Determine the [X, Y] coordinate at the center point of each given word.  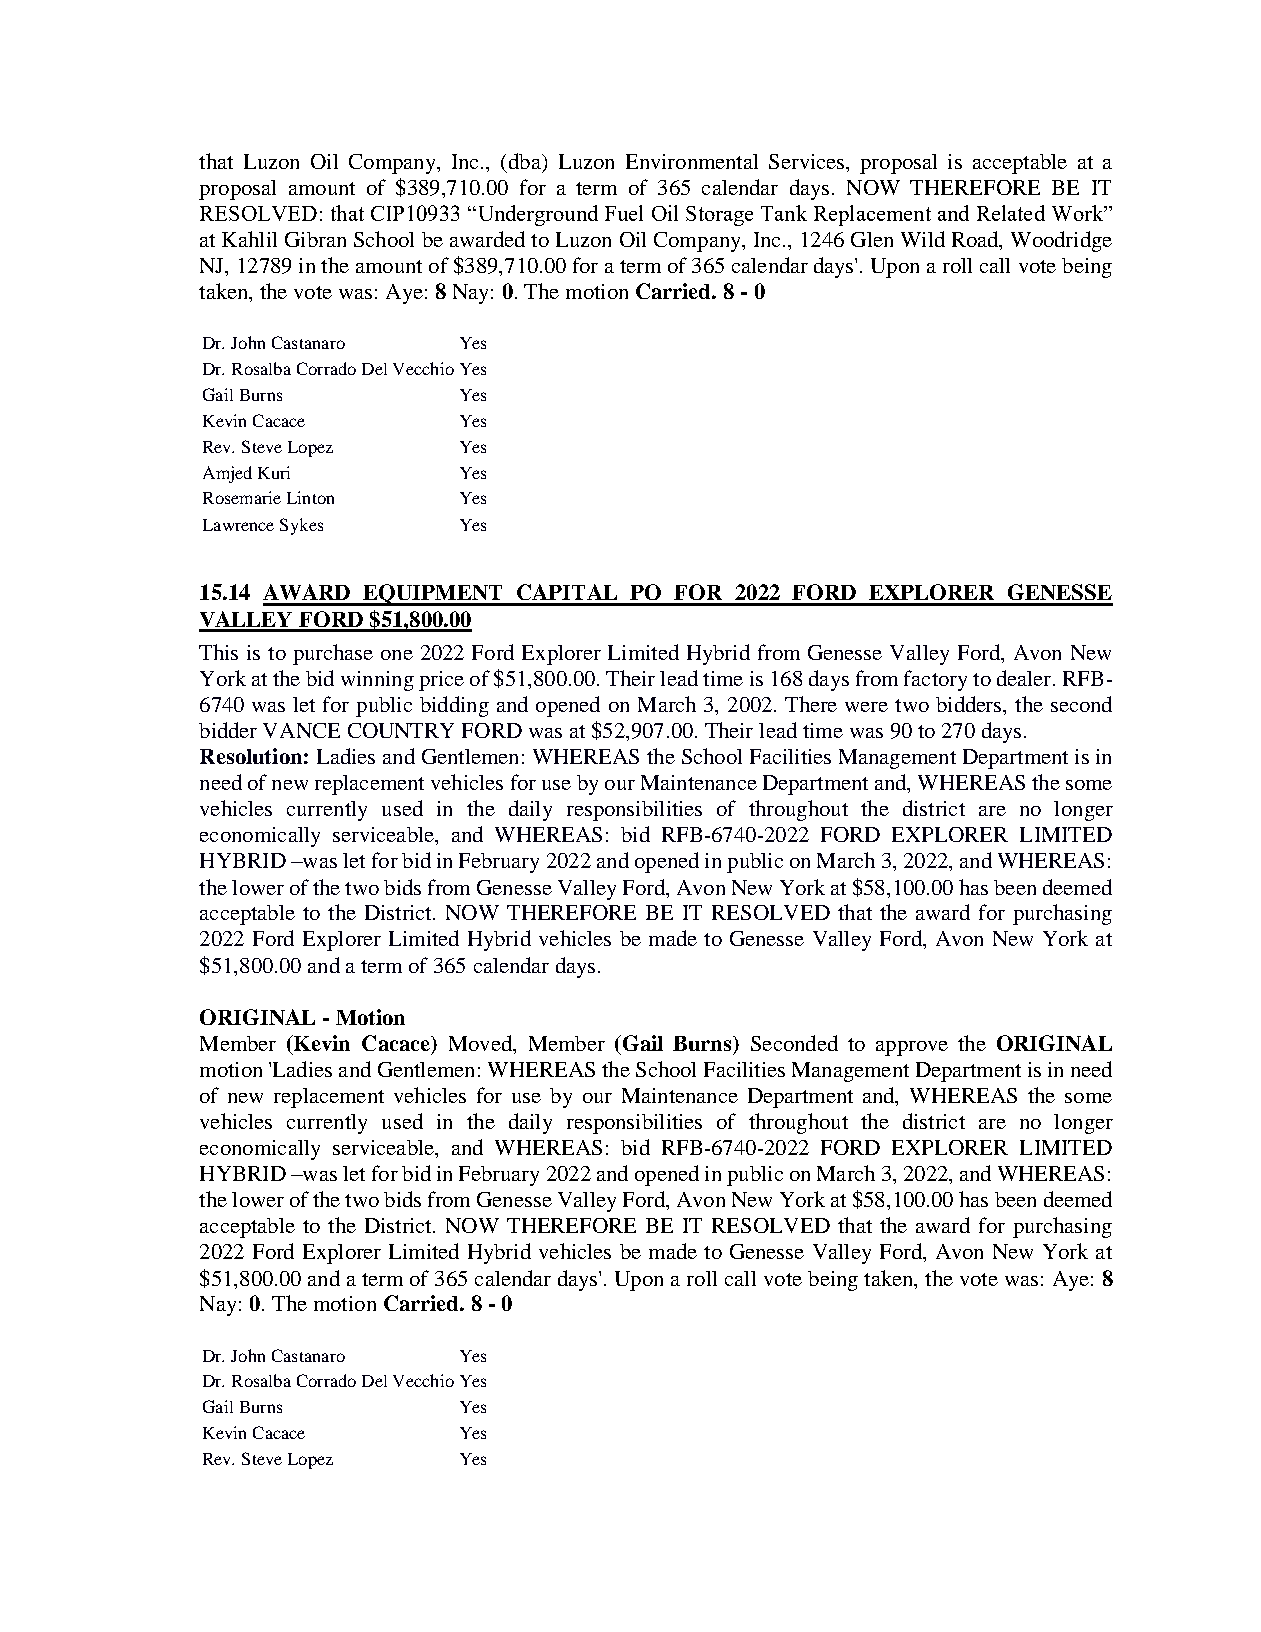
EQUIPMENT [433, 595]
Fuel [624, 213]
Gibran [315, 239]
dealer [1025, 678]
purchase [333, 654]
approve [912, 1048]
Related [1011, 213]
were [866, 707]
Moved [481, 1043]
